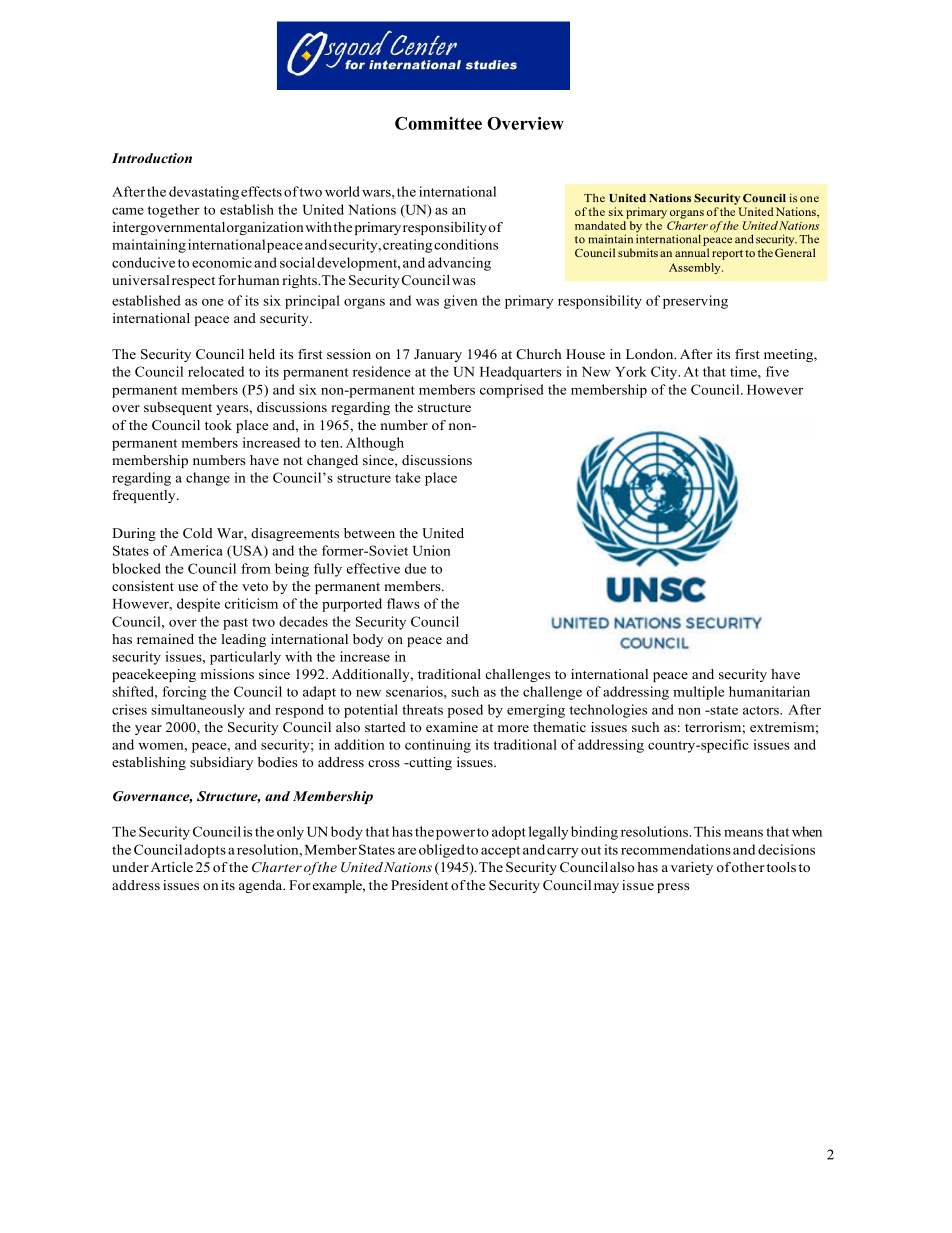  I want to click on Committee, so click(438, 123).
